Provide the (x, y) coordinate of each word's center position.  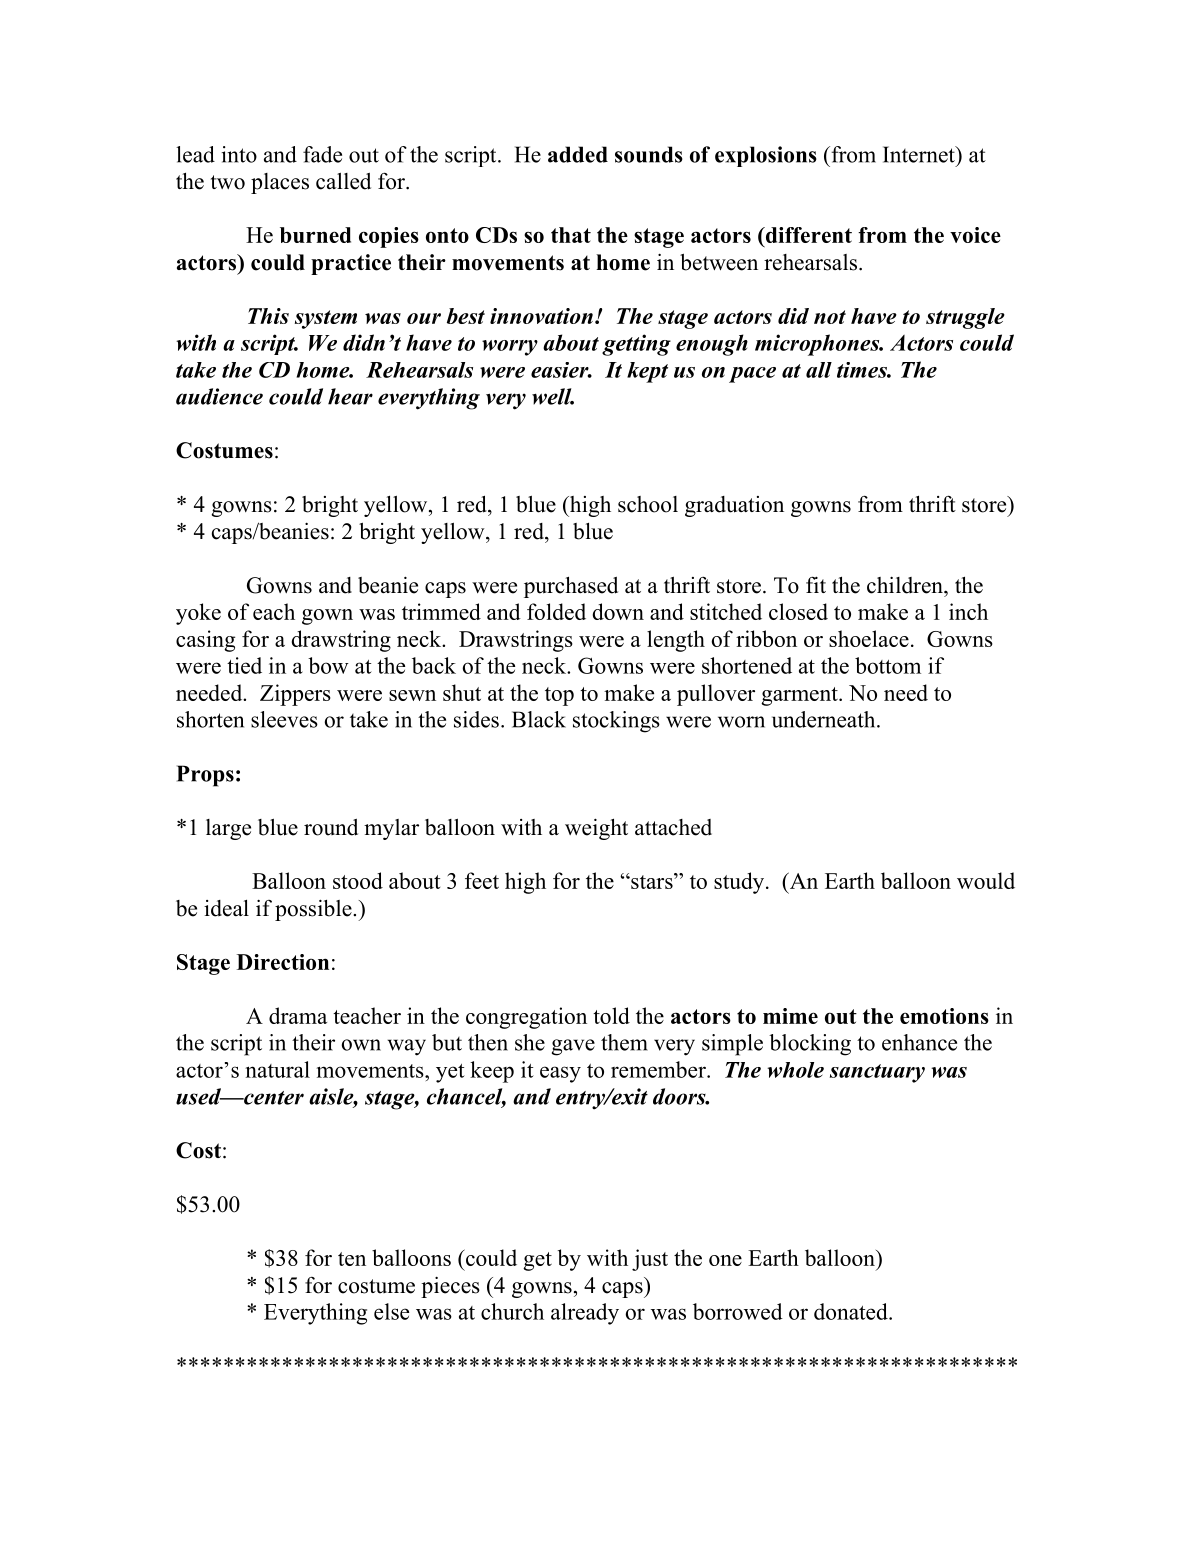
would (986, 880)
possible (314, 910)
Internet (920, 154)
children (906, 585)
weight (596, 829)
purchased (571, 587)
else (391, 1311)
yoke (198, 614)
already (585, 1314)
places (280, 183)
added (578, 154)
